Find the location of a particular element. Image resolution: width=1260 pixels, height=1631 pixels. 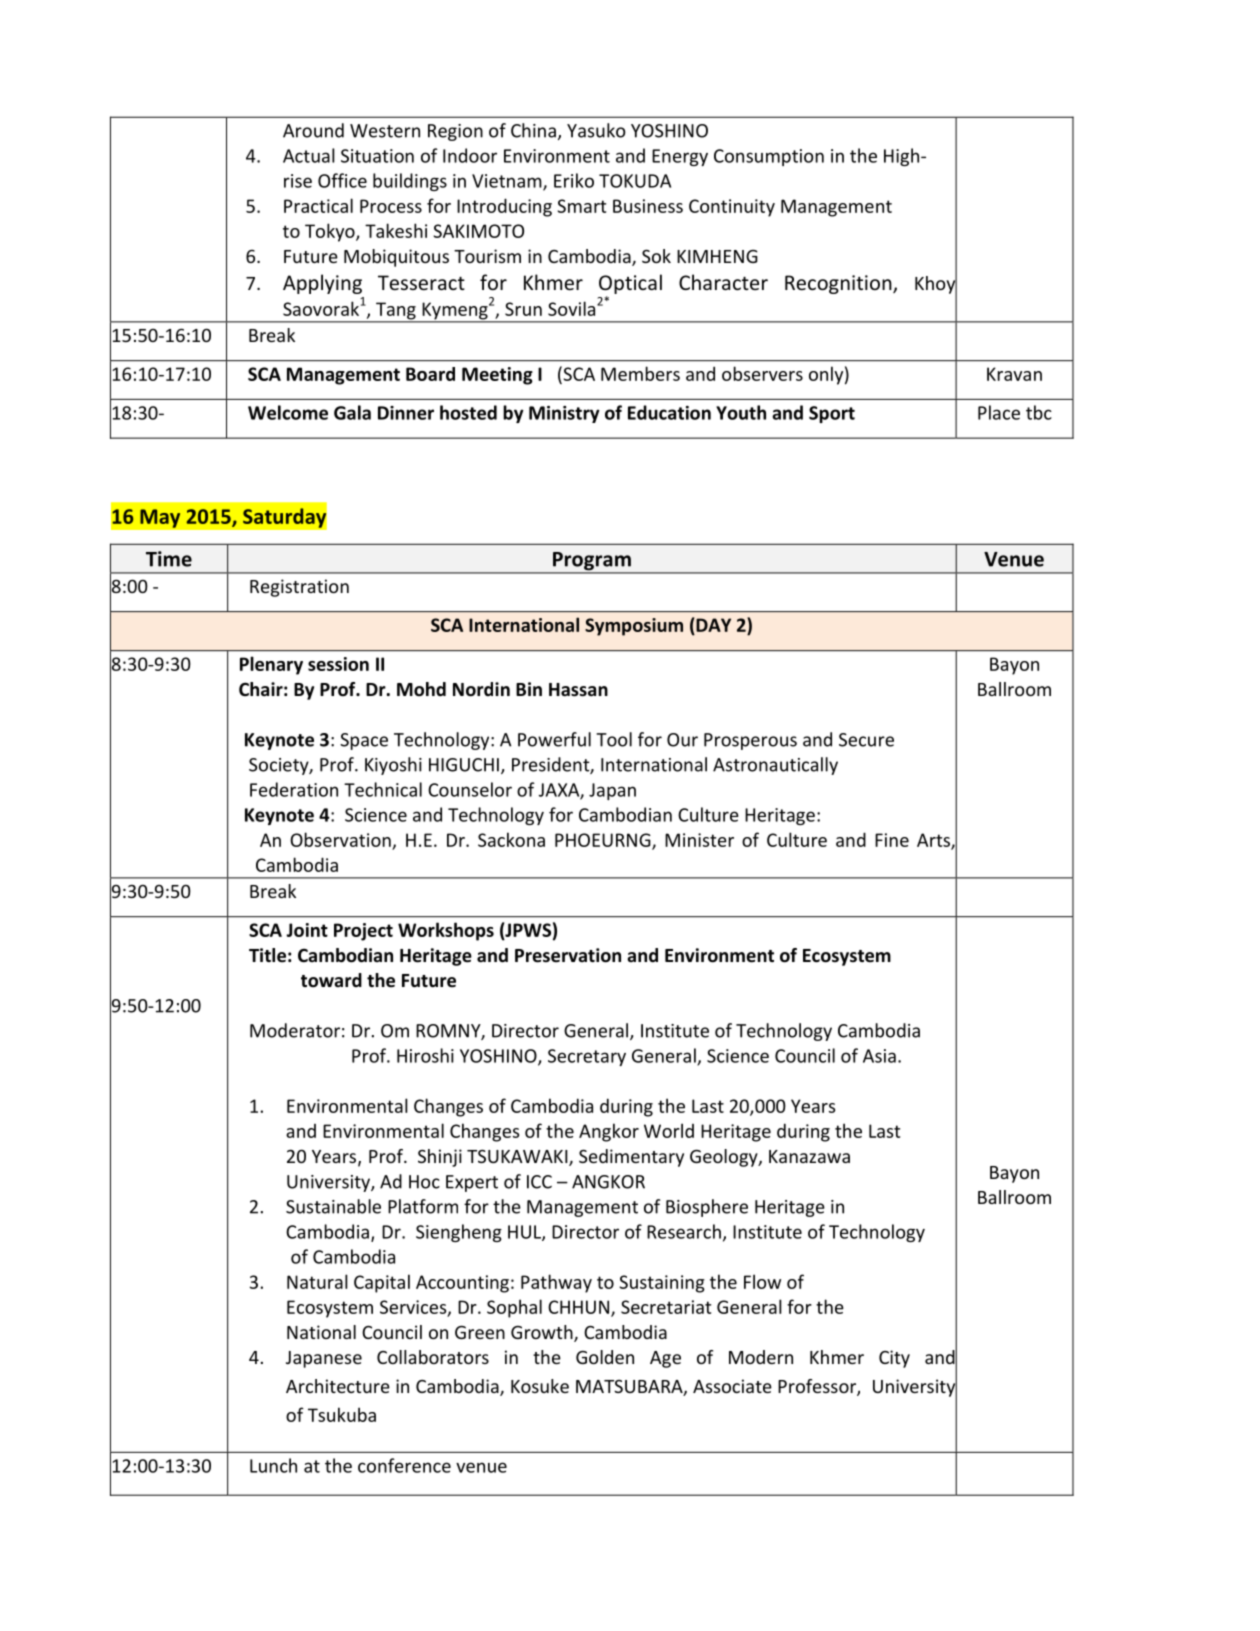

Sedimentary is located at coordinates (631, 1158).
